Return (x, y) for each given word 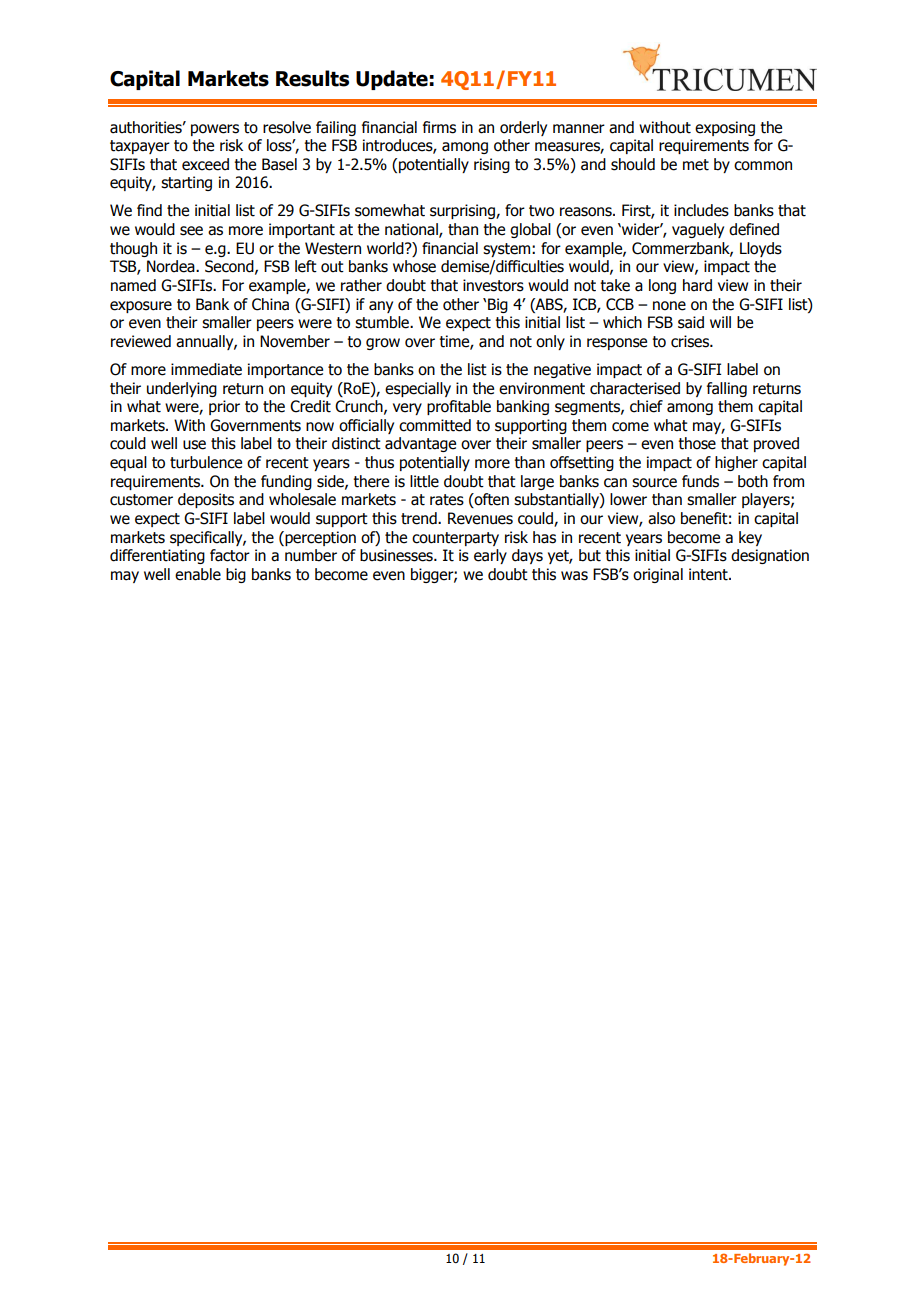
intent (709, 574)
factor (230, 555)
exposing (725, 128)
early (490, 556)
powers (215, 130)
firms (439, 127)
